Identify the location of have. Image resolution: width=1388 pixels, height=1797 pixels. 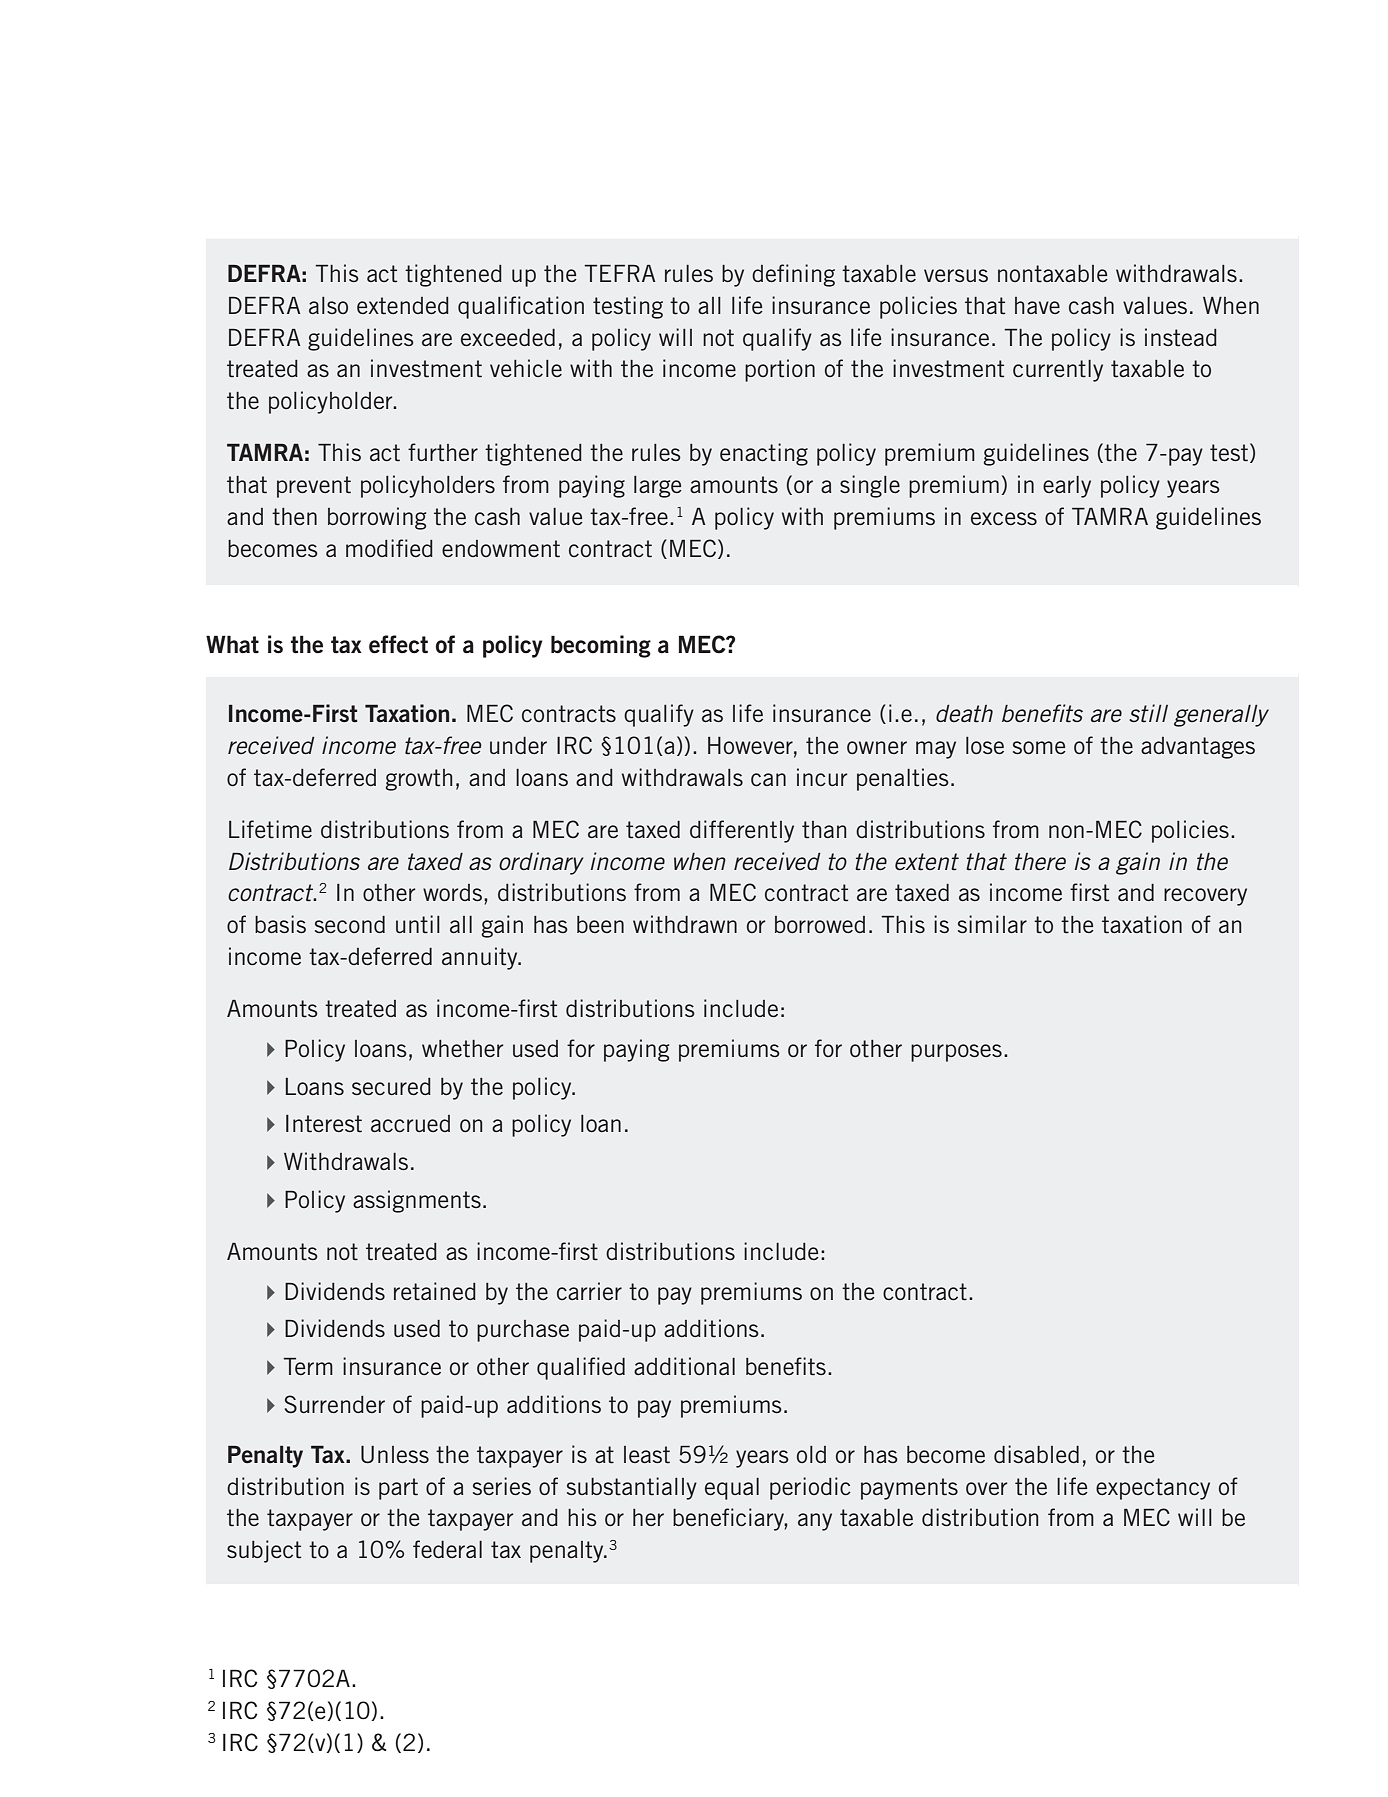
(1037, 305).
